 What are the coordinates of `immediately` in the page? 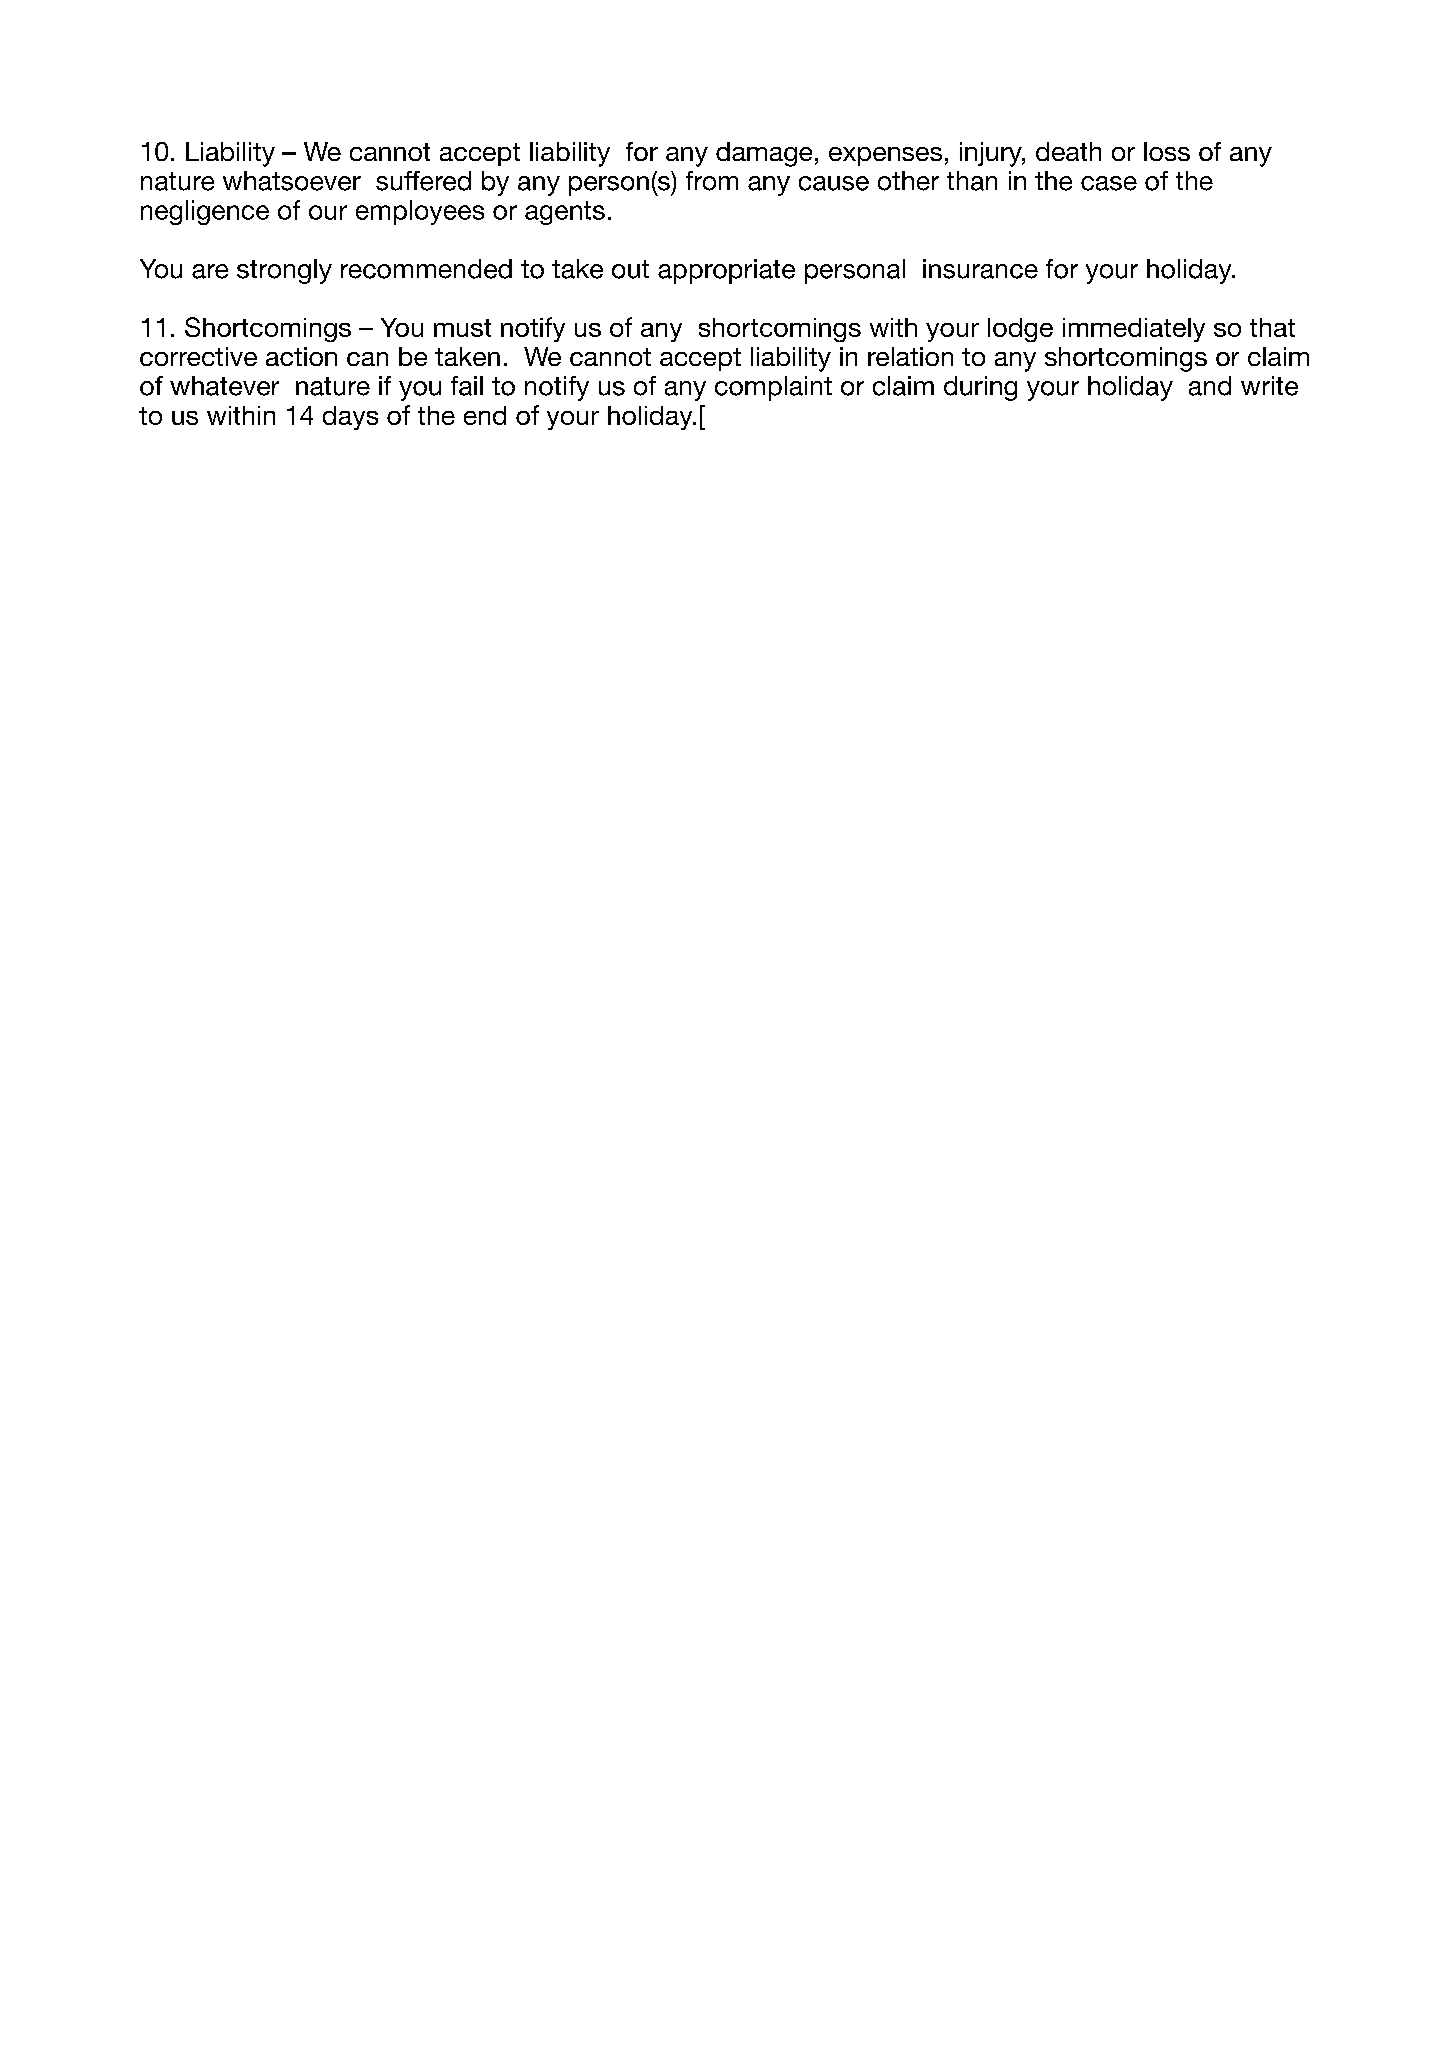 It's located at (1134, 330).
